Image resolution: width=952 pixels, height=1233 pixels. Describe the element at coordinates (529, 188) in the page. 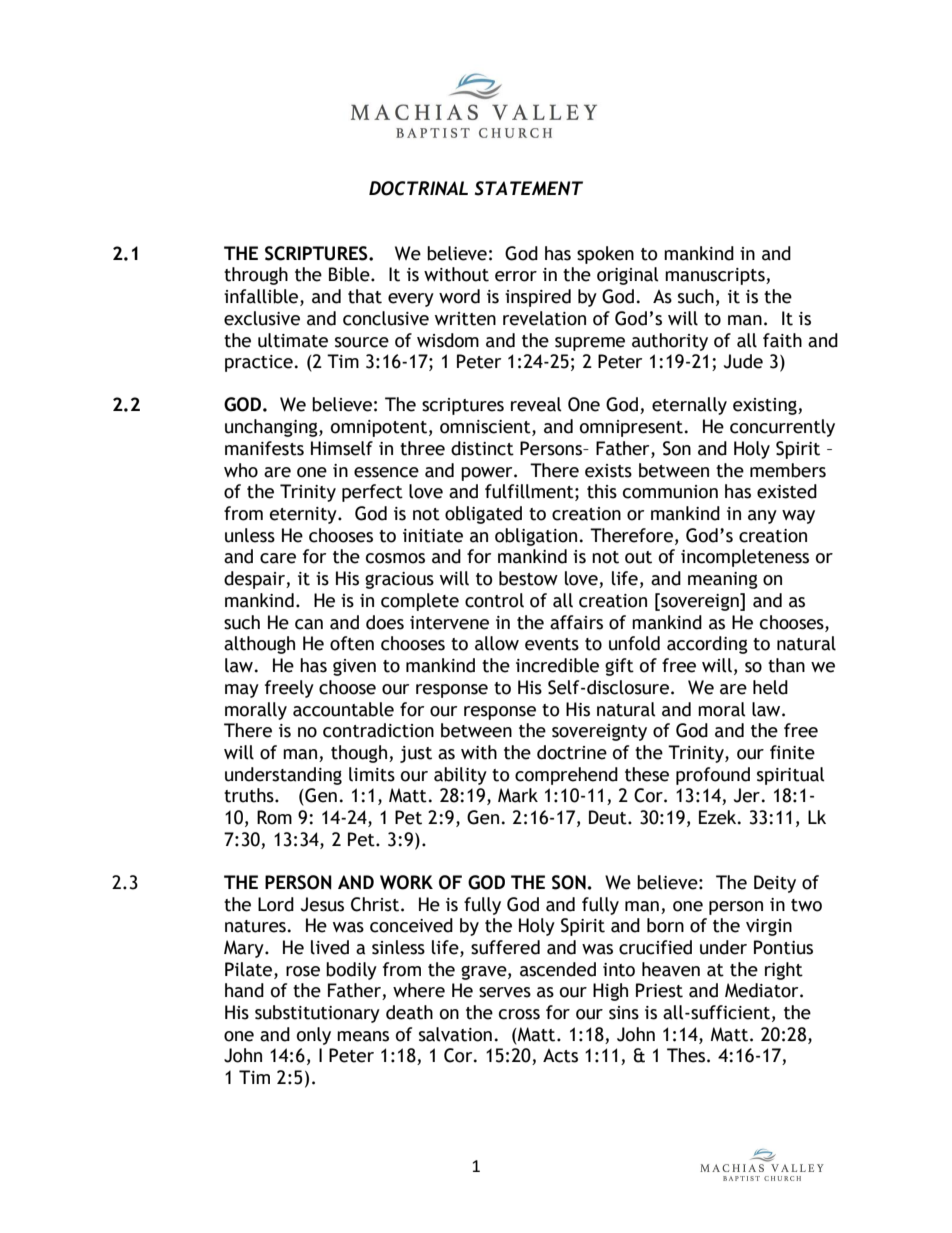

I see `STATEMENT` at that location.
